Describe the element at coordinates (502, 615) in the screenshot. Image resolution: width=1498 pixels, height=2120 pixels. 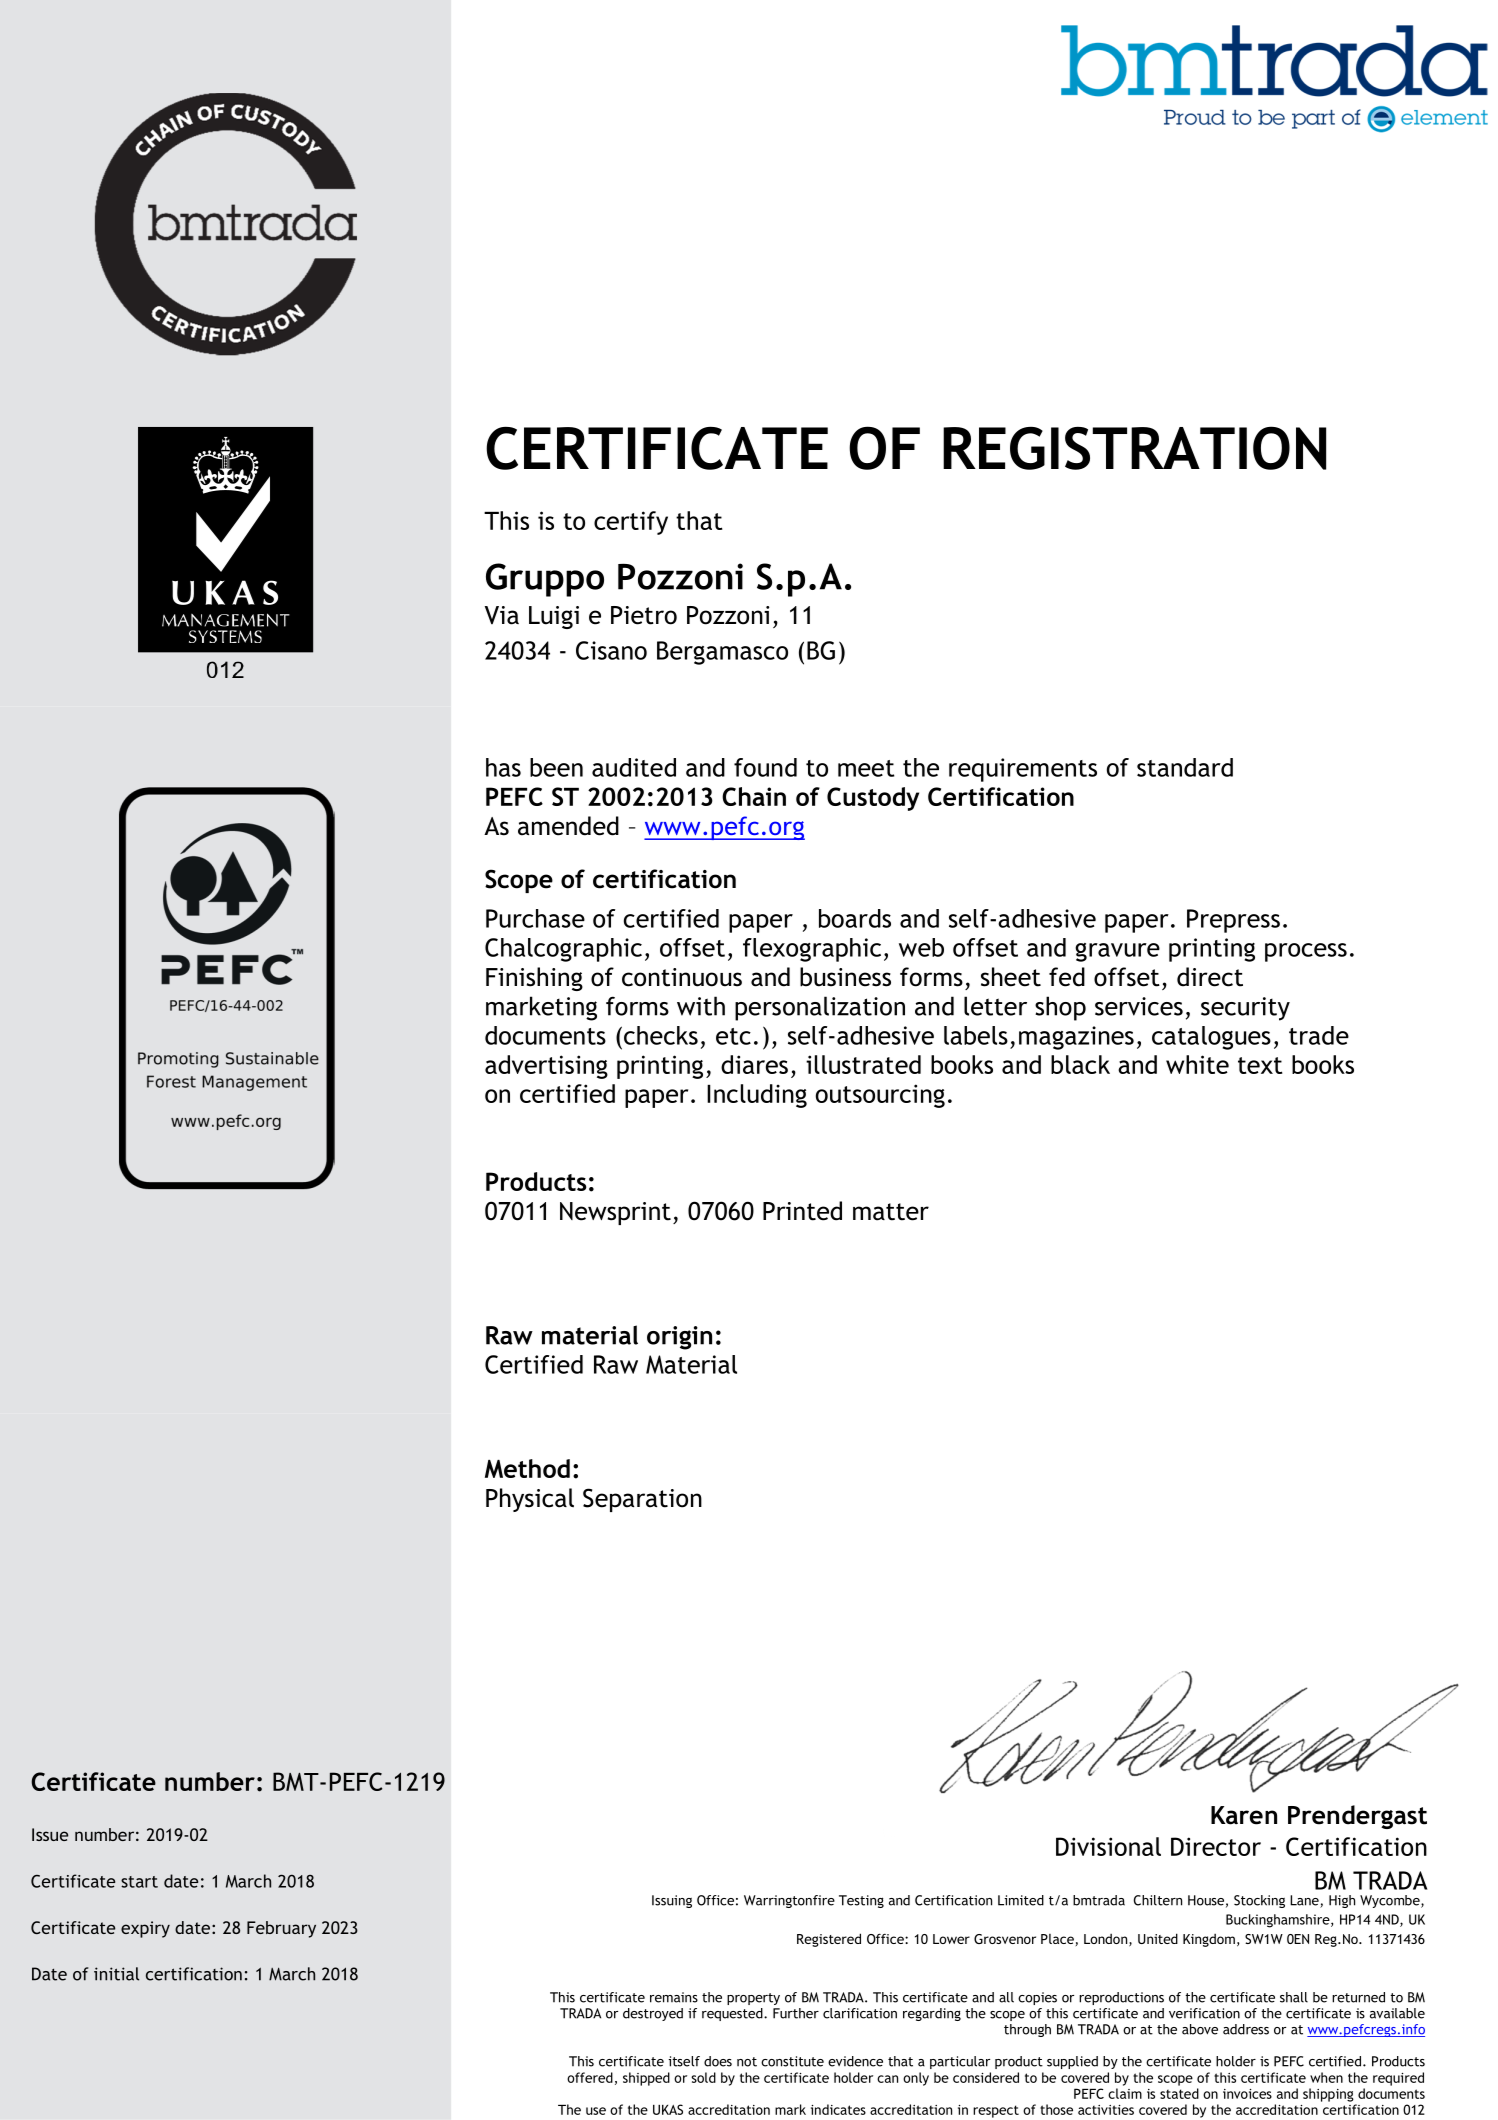
I see `Via` at that location.
